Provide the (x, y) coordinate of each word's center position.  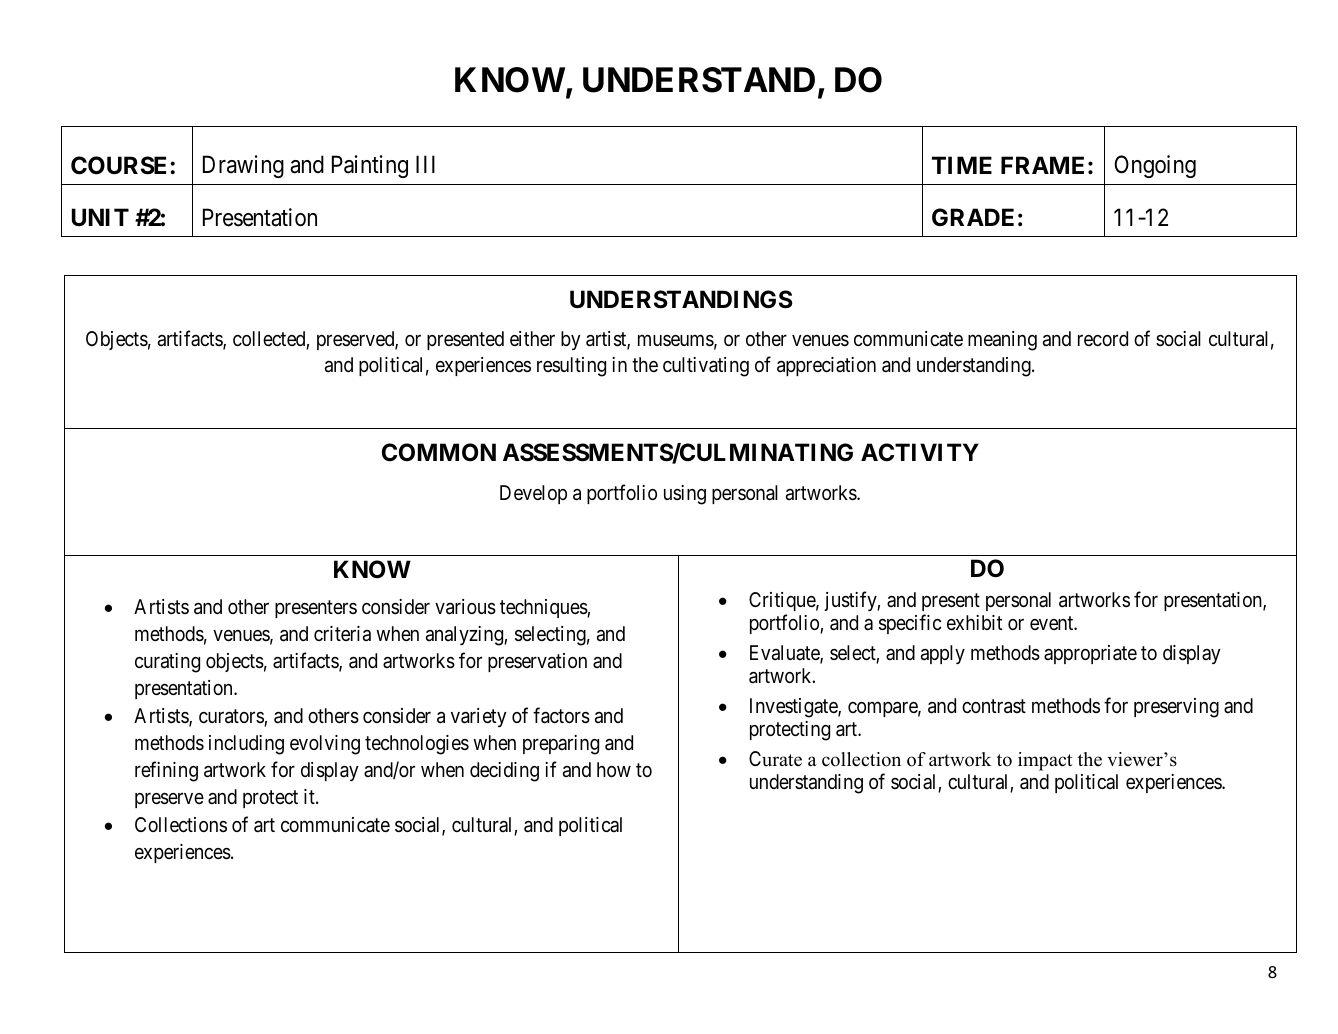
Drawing (243, 166)
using (685, 495)
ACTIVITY (920, 452)
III (425, 164)
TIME (962, 165)
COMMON (439, 452)
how (614, 769)
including (246, 745)
